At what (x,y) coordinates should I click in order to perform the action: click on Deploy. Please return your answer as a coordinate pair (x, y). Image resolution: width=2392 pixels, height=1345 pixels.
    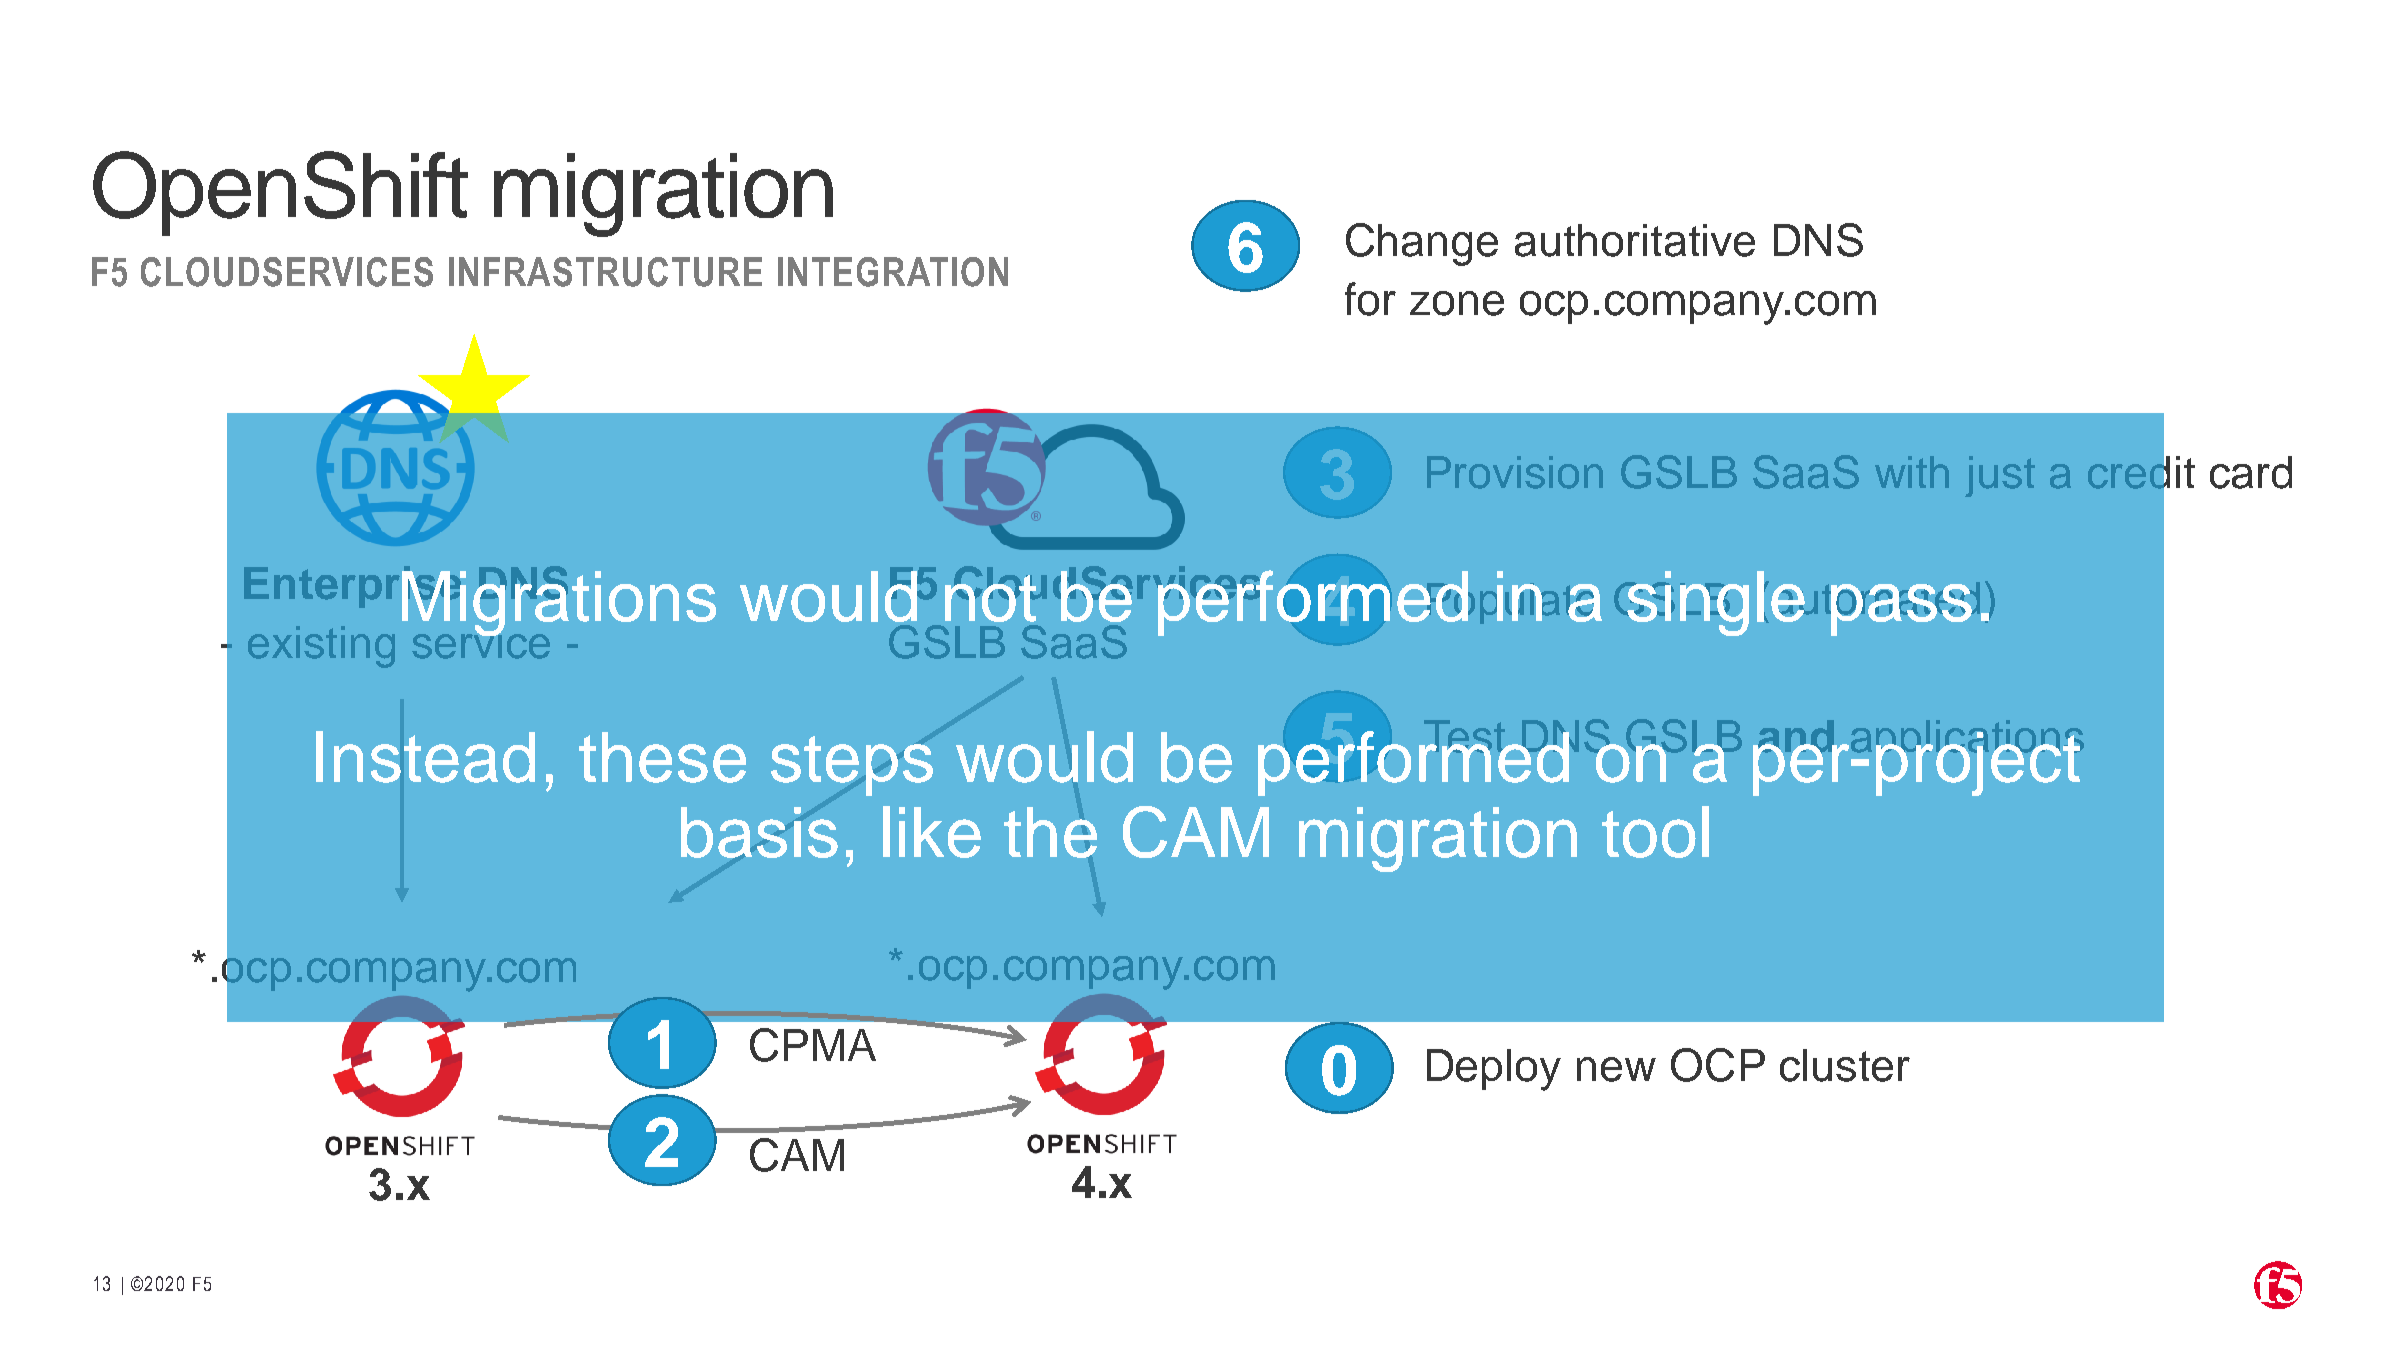
    Looking at the image, I should click on (1494, 1070).
